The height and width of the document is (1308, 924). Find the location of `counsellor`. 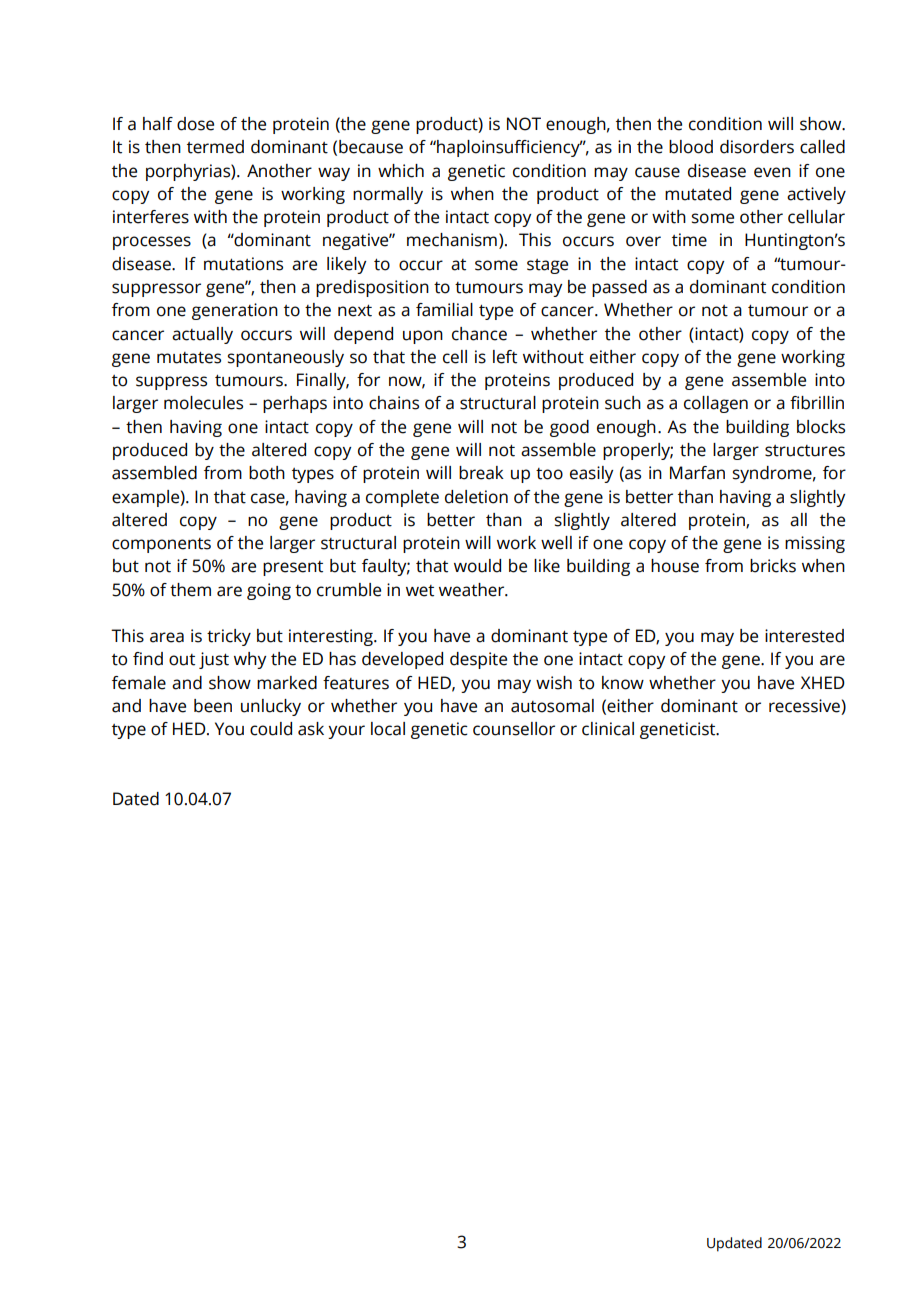

counsellor is located at coordinates (514, 729).
